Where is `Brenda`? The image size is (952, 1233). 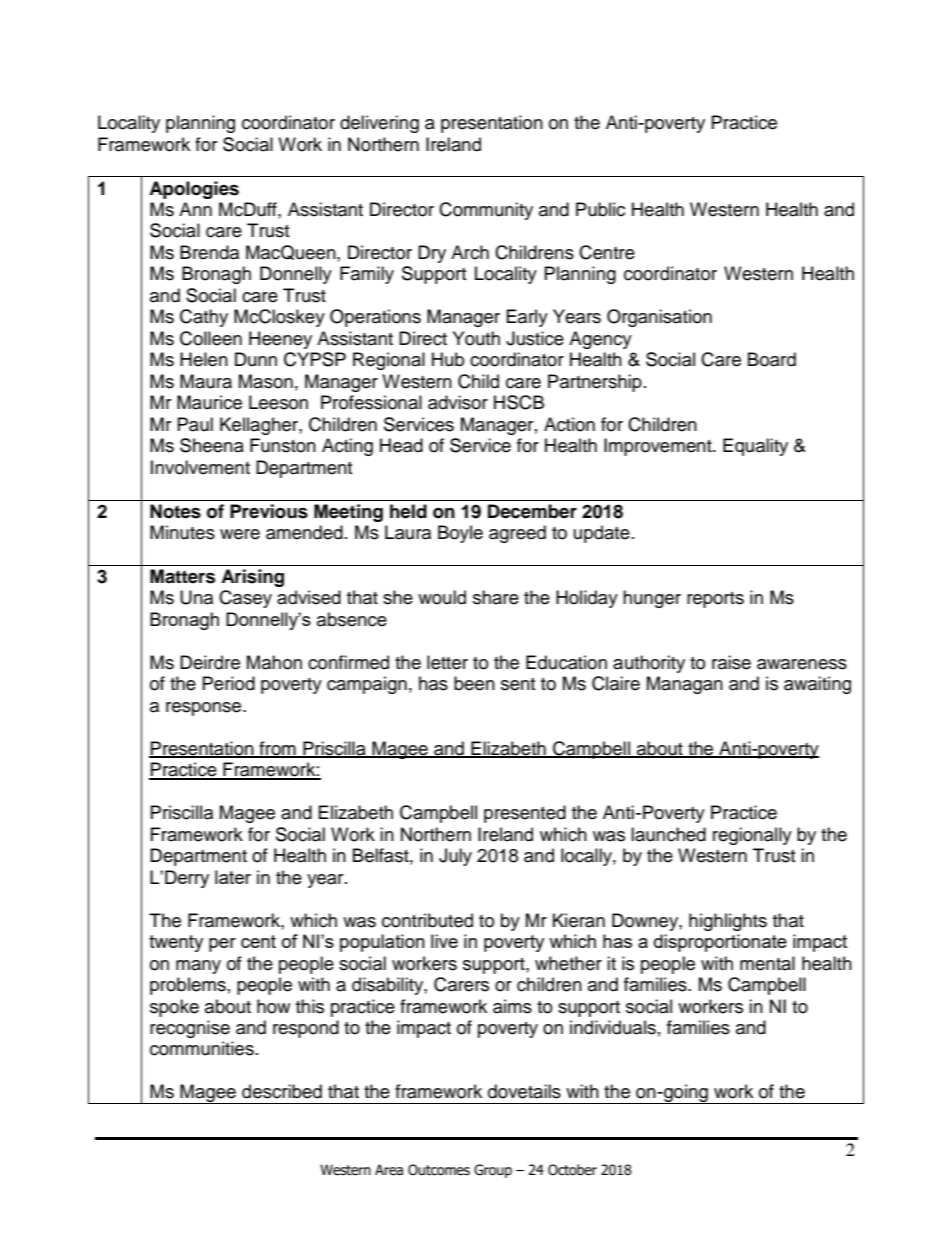
Brenda is located at coordinates (209, 252).
